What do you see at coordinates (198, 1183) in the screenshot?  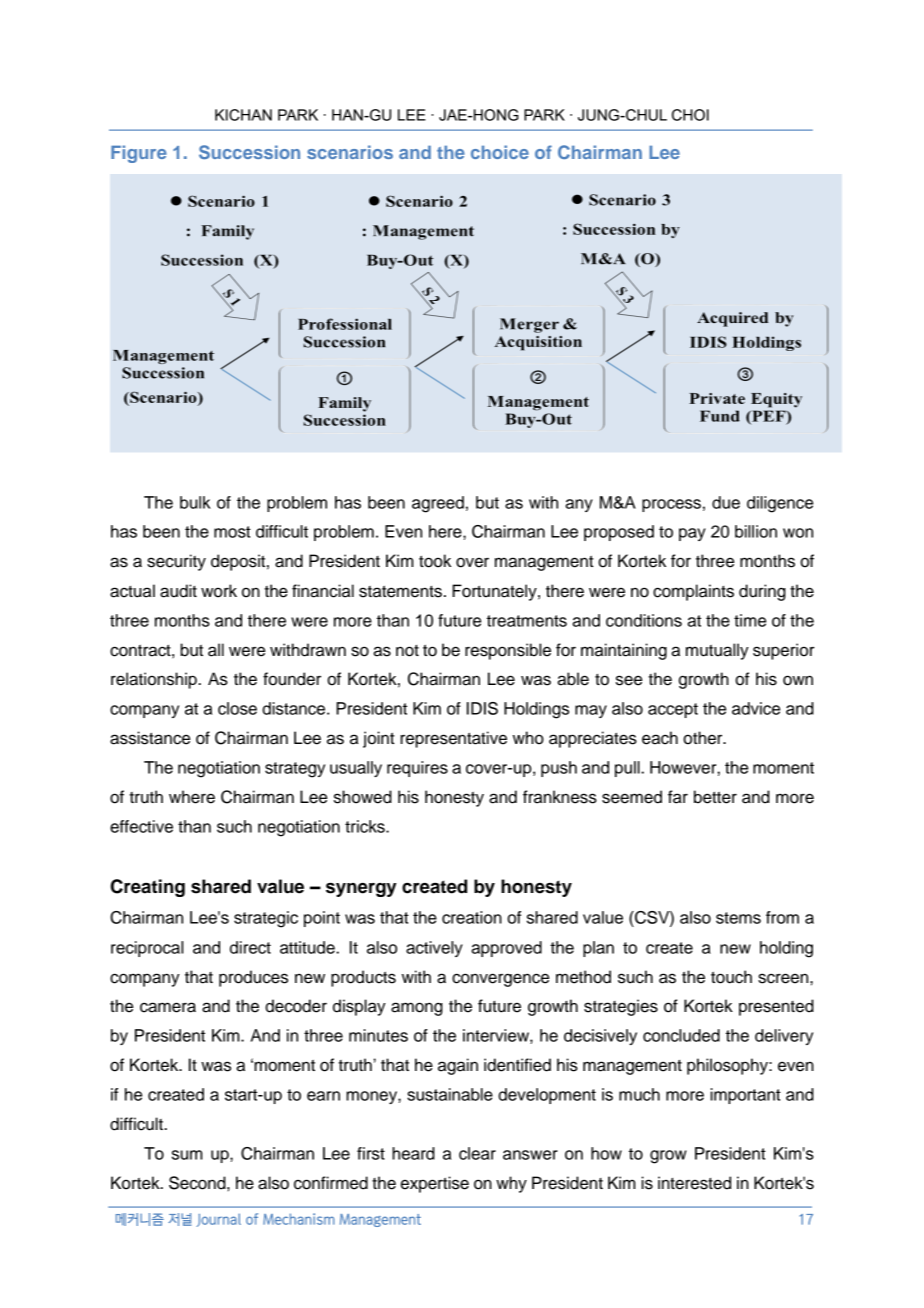 I see `Second` at bounding box center [198, 1183].
